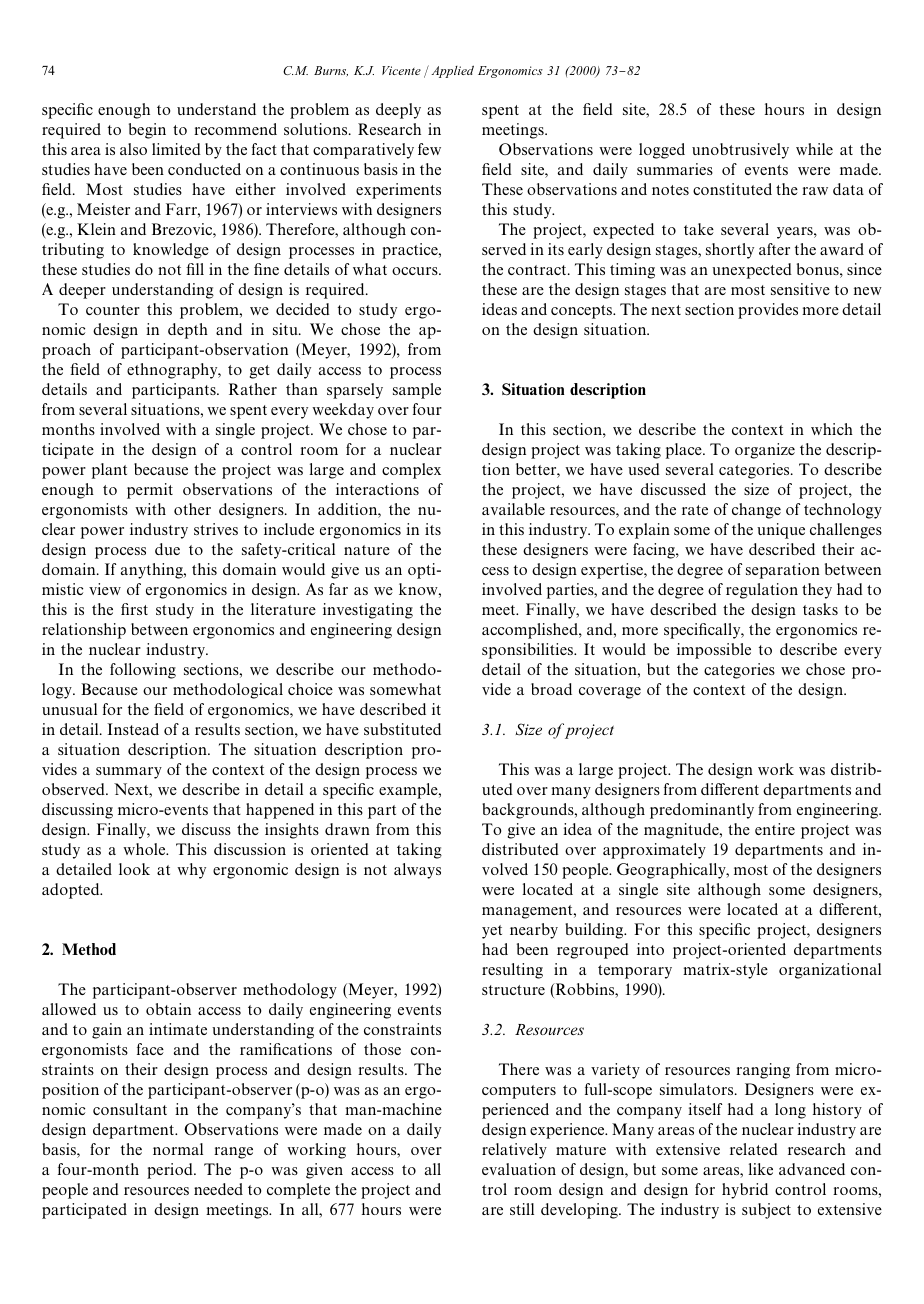 The image size is (924, 1304). I want to click on whole, so click(145, 849).
